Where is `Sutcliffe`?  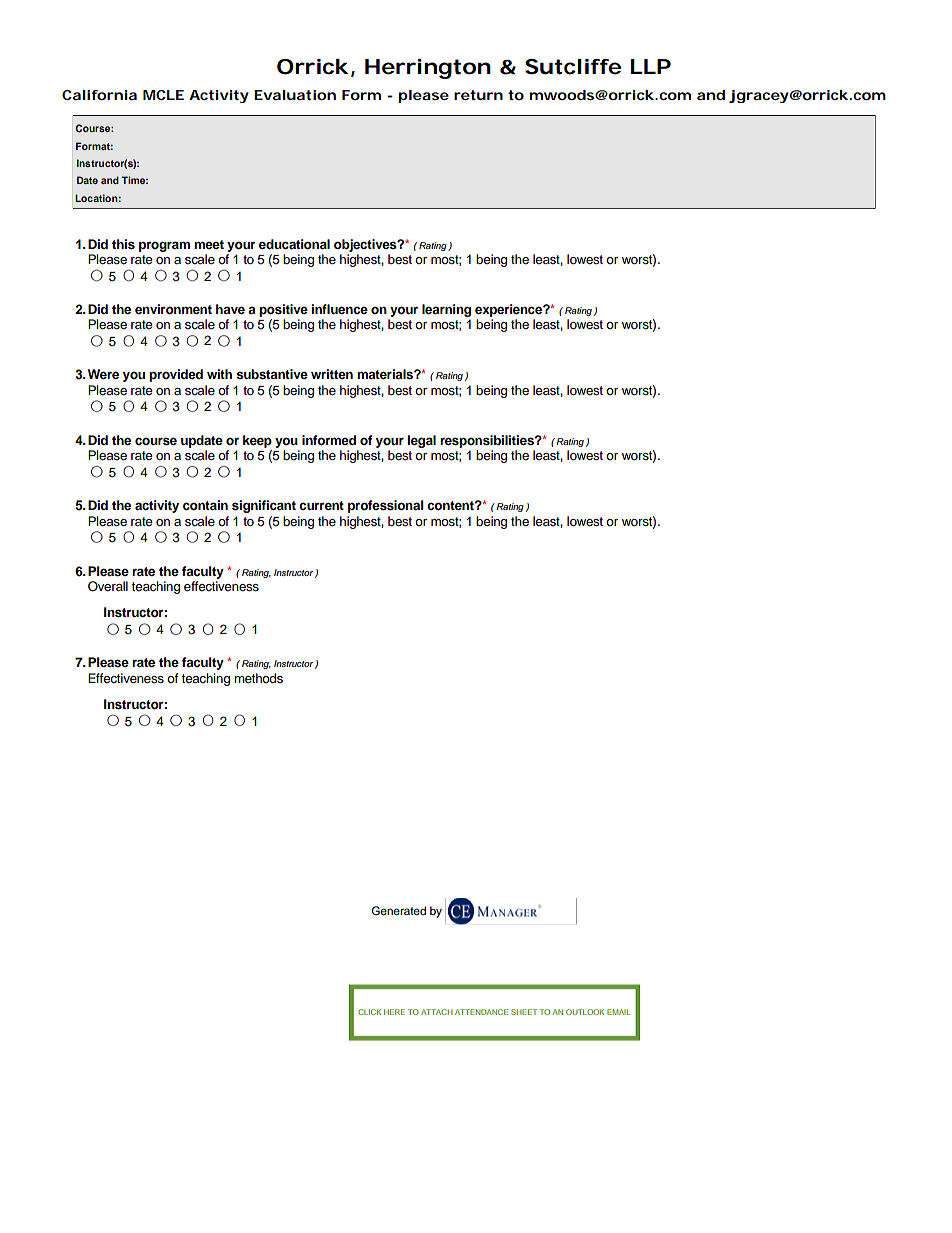 Sutcliffe is located at coordinates (573, 67).
